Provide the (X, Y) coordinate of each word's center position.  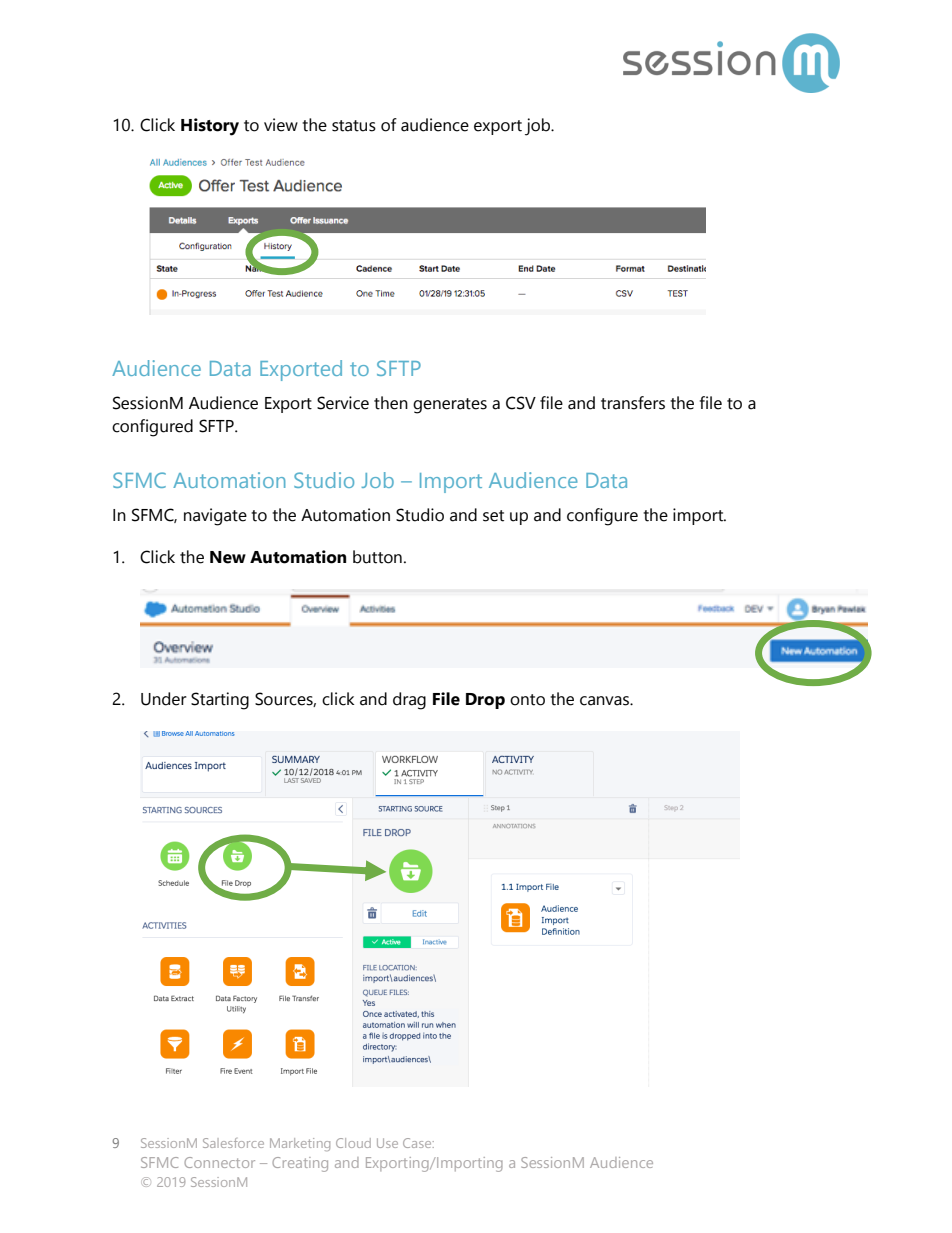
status (354, 126)
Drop (485, 701)
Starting (220, 701)
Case (418, 1143)
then (391, 403)
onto (527, 700)
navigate (215, 517)
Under (164, 699)
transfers (633, 403)
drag (409, 701)
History (210, 127)
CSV (521, 403)
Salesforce (233, 1143)
